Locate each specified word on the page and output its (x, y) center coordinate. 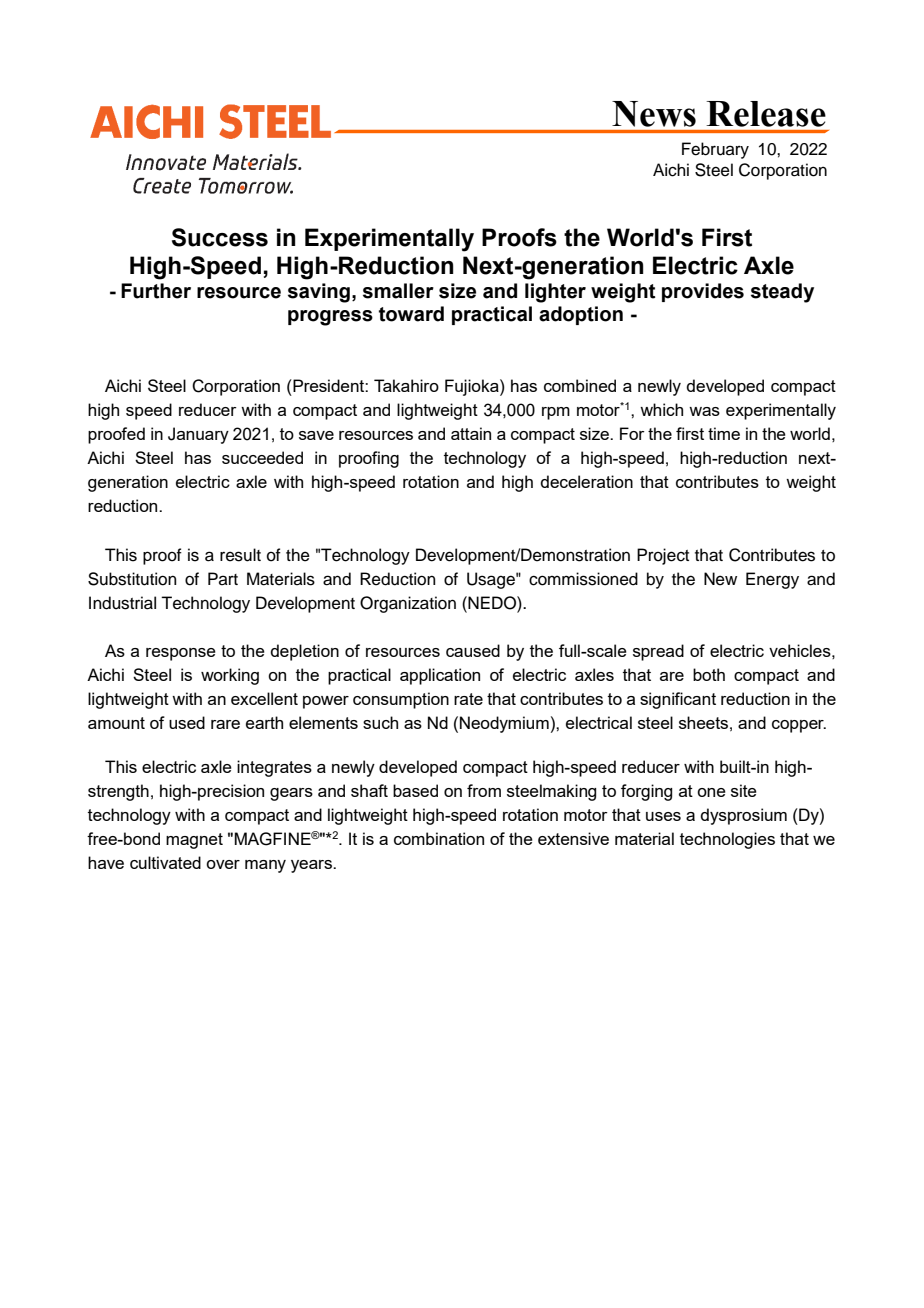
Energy (772, 580)
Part (223, 578)
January (198, 435)
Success (220, 237)
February (715, 150)
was (704, 411)
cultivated (165, 862)
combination (439, 838)
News (654, 114)
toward (411, 314)
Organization (408, 604)
